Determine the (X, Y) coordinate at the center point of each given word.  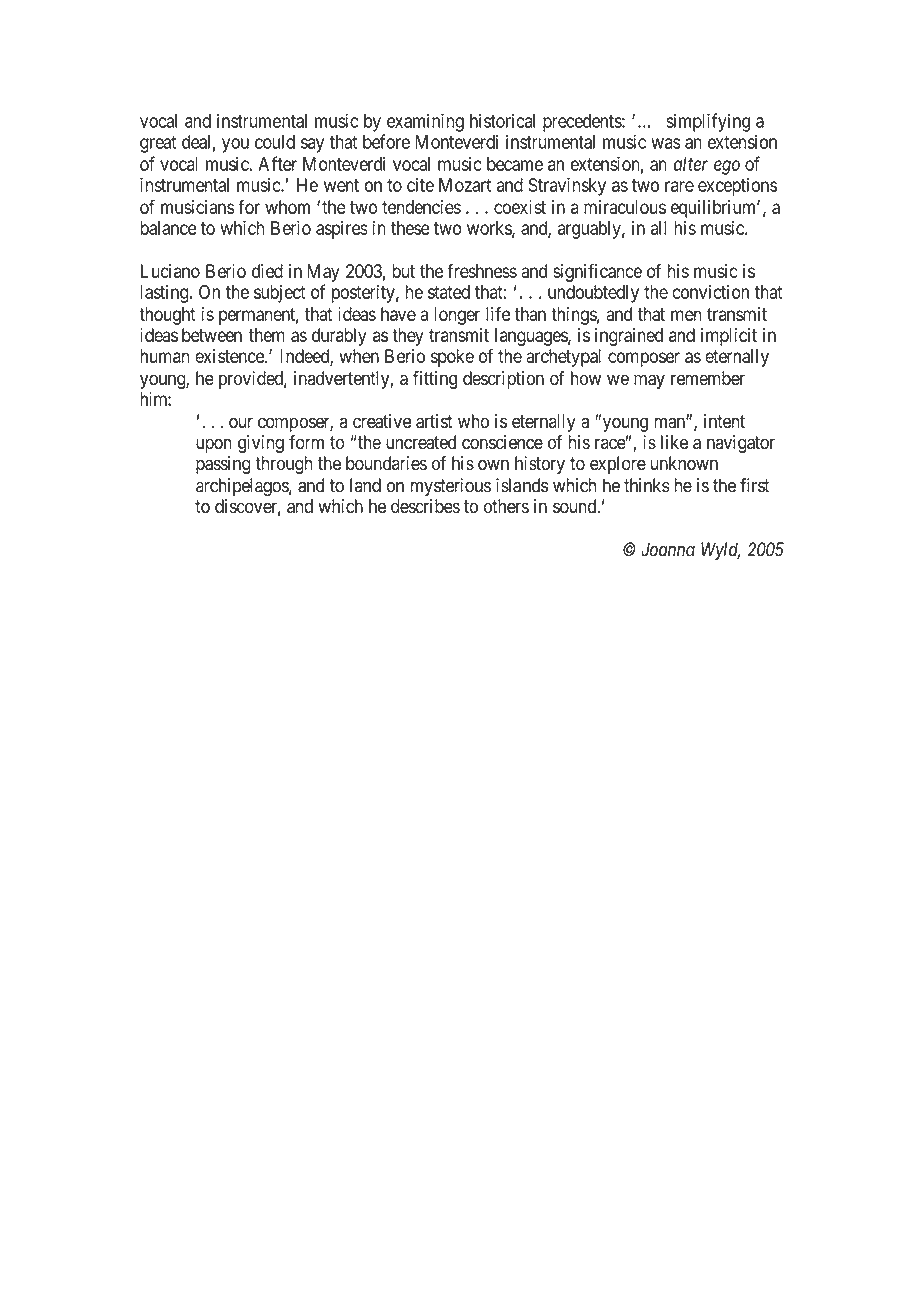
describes (425, 506)
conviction (710, 292)
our (241, 423)
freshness (482, 270)
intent (724, 421)
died (267, 271)
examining (425, 122)
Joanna (668, 549)
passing (223, 465)
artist (434, 421)
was (666, 143)
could (275, 142)
